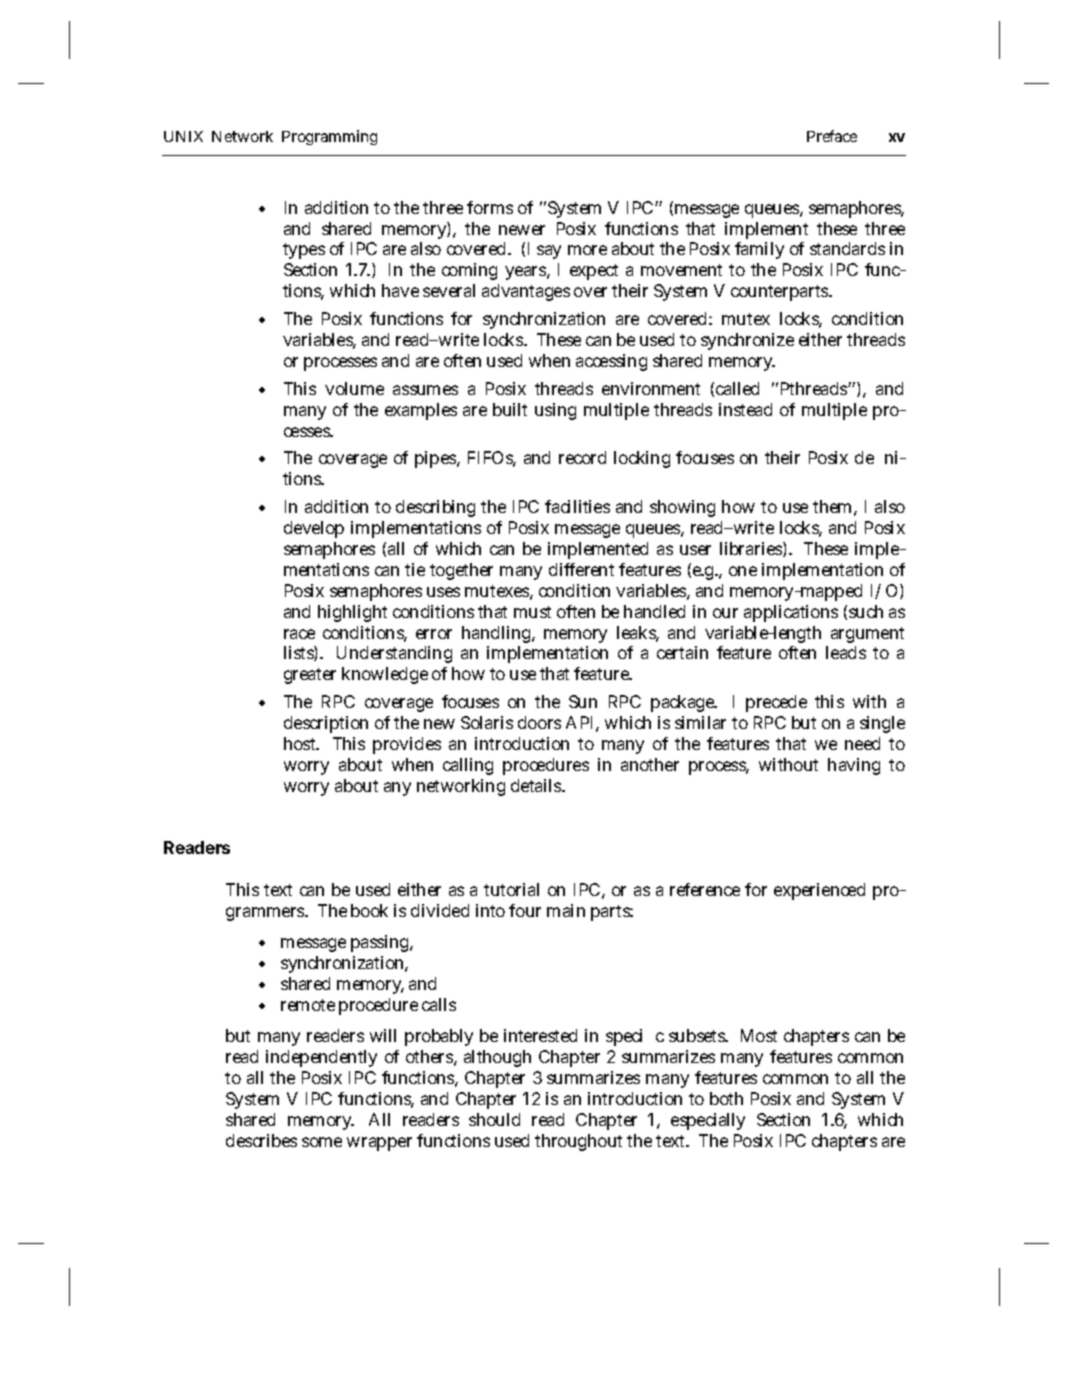  Describe the element at coordinates (832, 136) in the document. I see `Preface` at that location.
